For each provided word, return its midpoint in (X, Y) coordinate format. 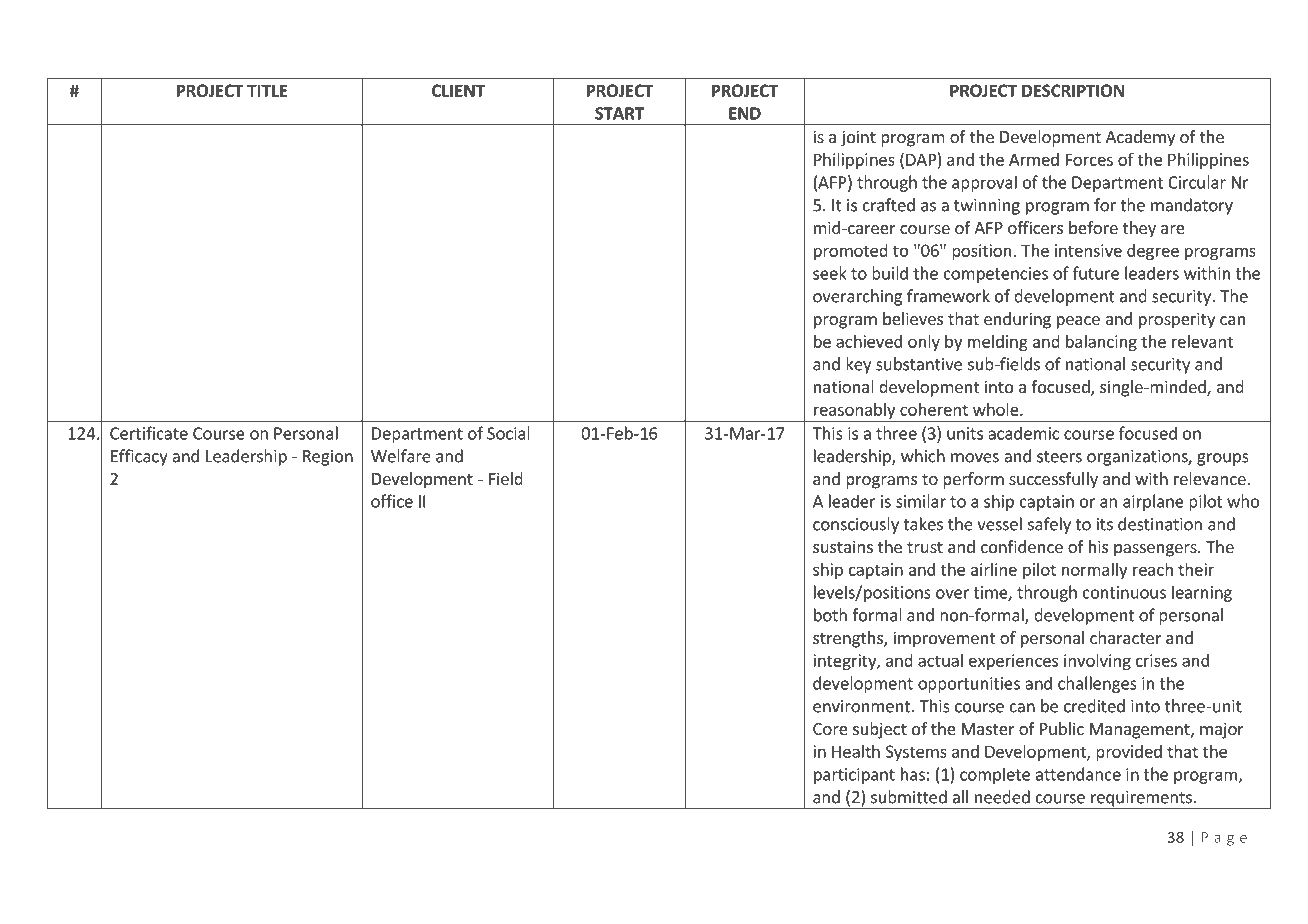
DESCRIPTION (1073, 90)
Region (328, 458)
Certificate (149, 433)
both (830, 615)
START (619, 113)
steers (1059, 457)
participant (854, 776)
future (1096, 273)
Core (830, 729)
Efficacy (139, 457)
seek (830, 273)
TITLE (267, 90)
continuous (1124, 592)
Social (508, 433)
